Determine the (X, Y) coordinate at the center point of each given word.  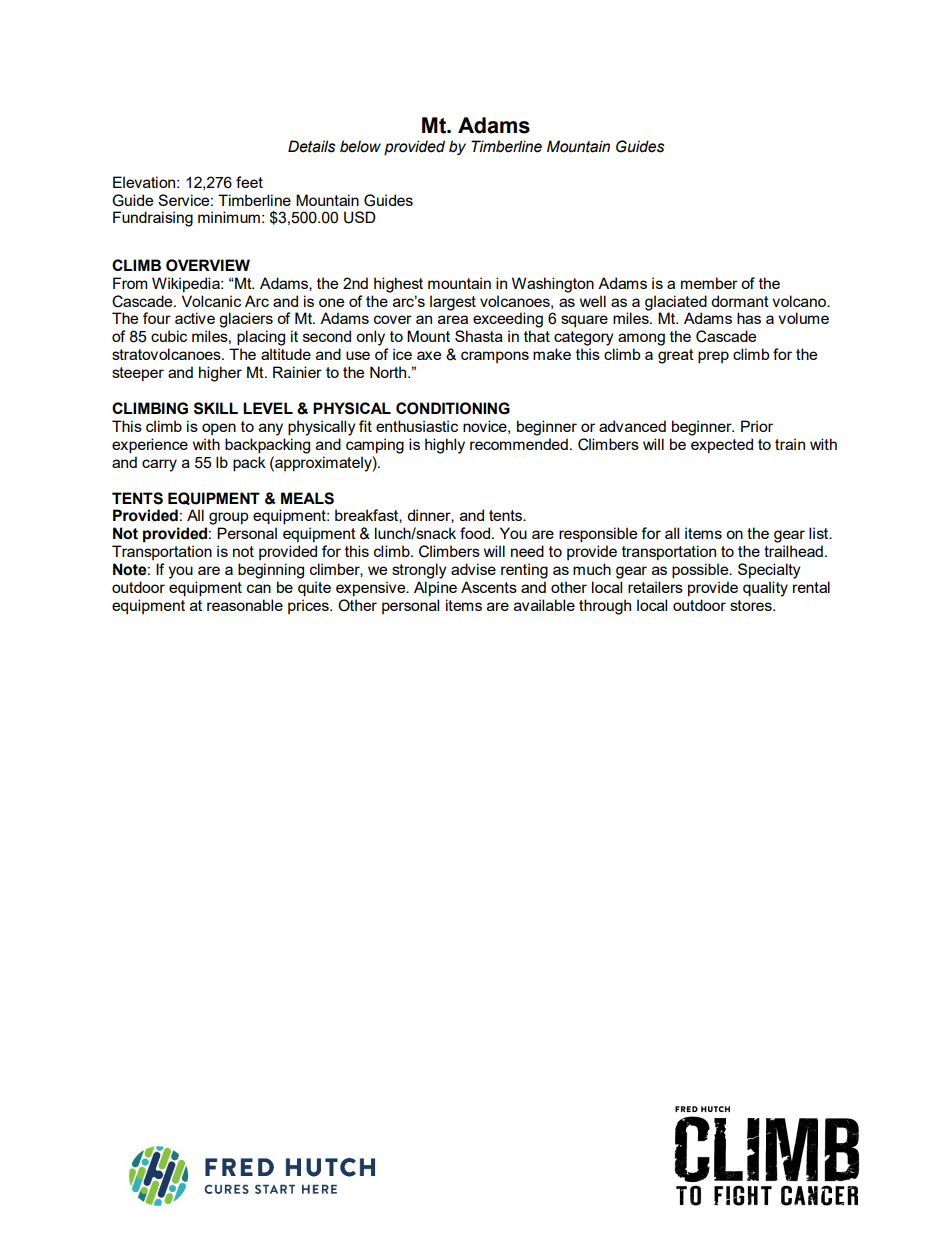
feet (249, 182)
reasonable (245, 605)
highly (445, 446)
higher (220, 374)
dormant (740, 301)
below (360, 146)
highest (398, 285)
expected (722, 445)
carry (159, 465)
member (709, 283)
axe (429, 355)
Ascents (489, 587)
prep (713, 357)
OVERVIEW (208, 265)
